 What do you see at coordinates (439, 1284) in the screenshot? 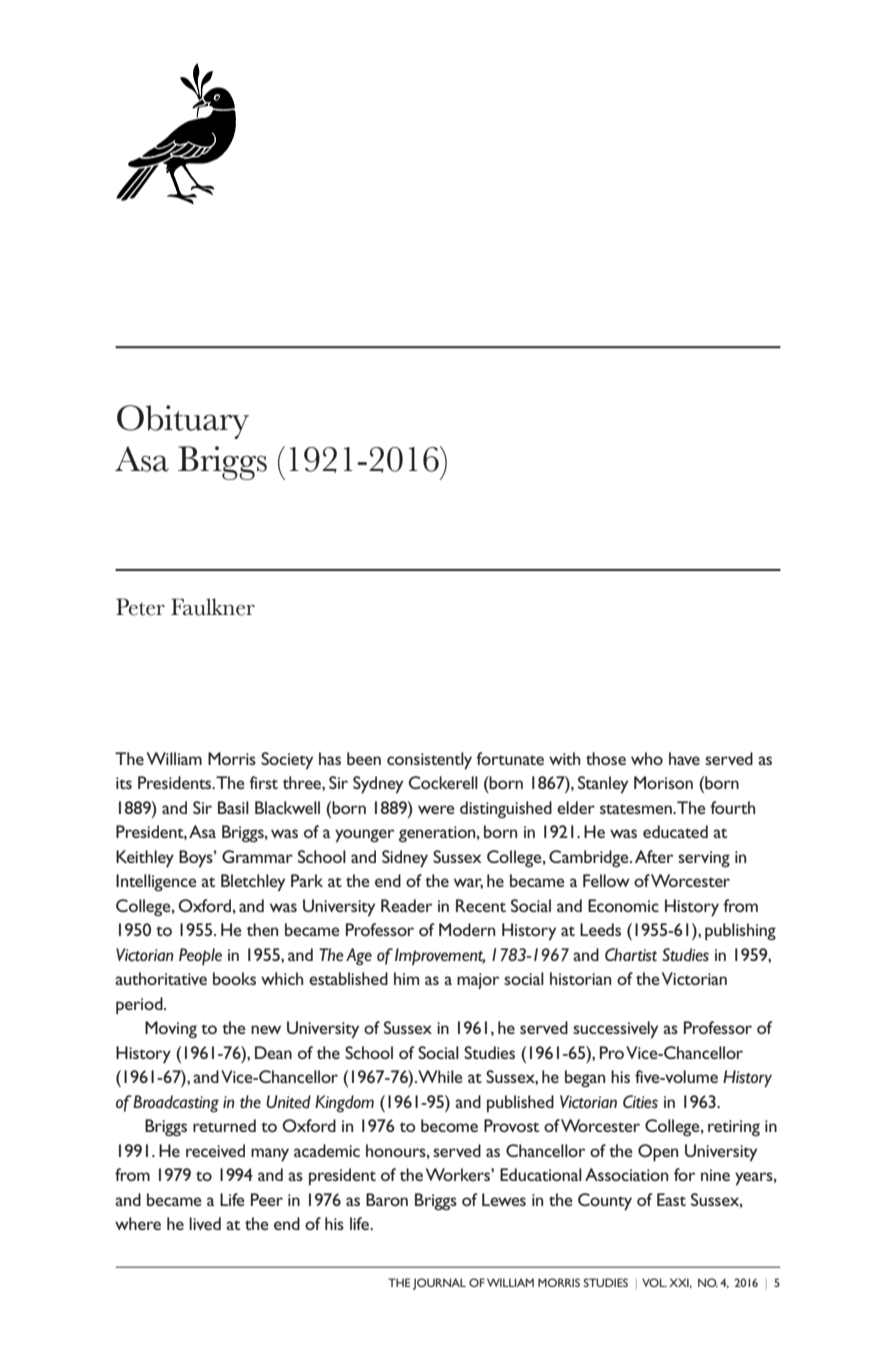
I see `JOURNAL` at bounding box center [439, 1284].
